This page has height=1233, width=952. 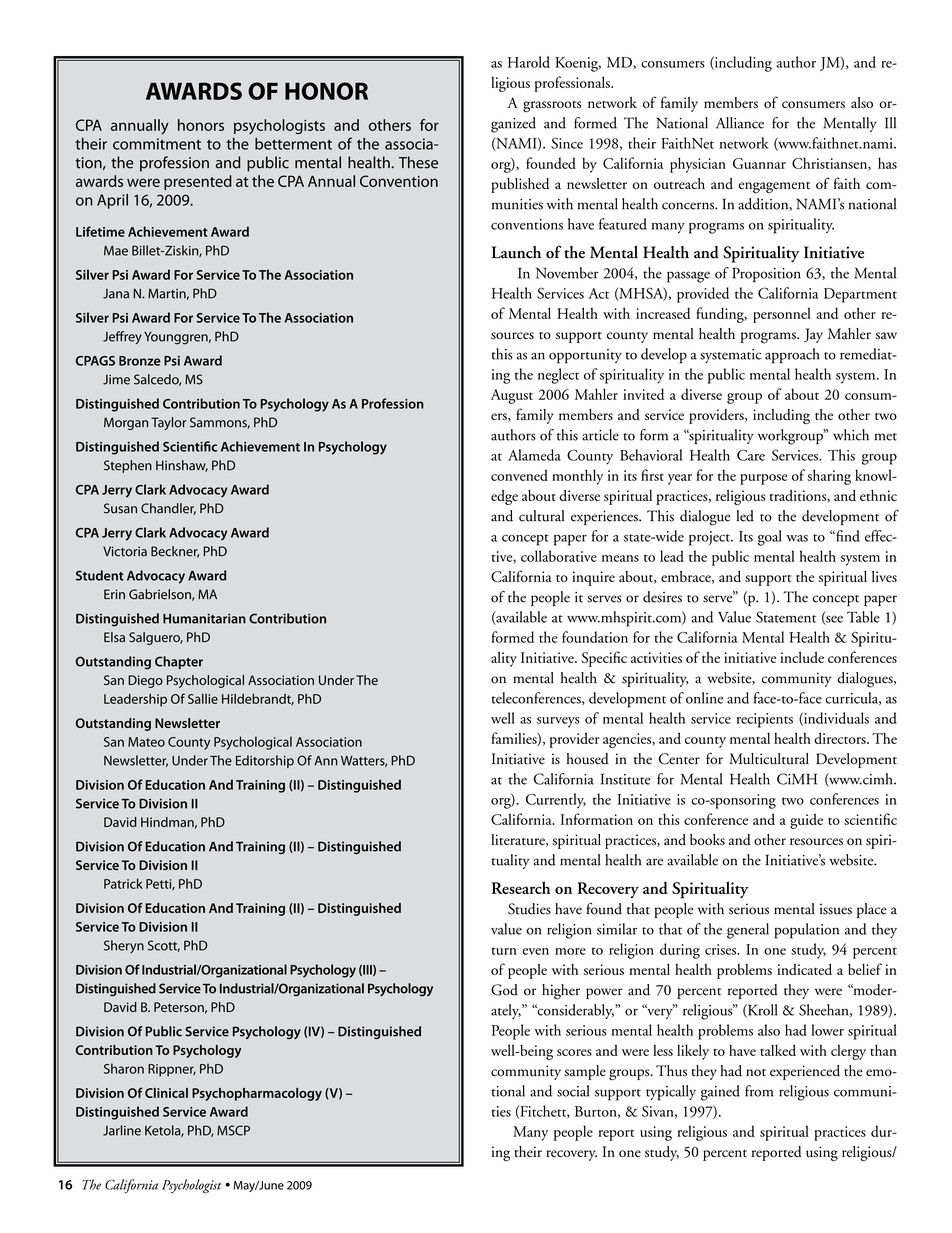 What do you see at coordinates (797, 538) in the page?
I see `was` at bounding box center [797, 538].
